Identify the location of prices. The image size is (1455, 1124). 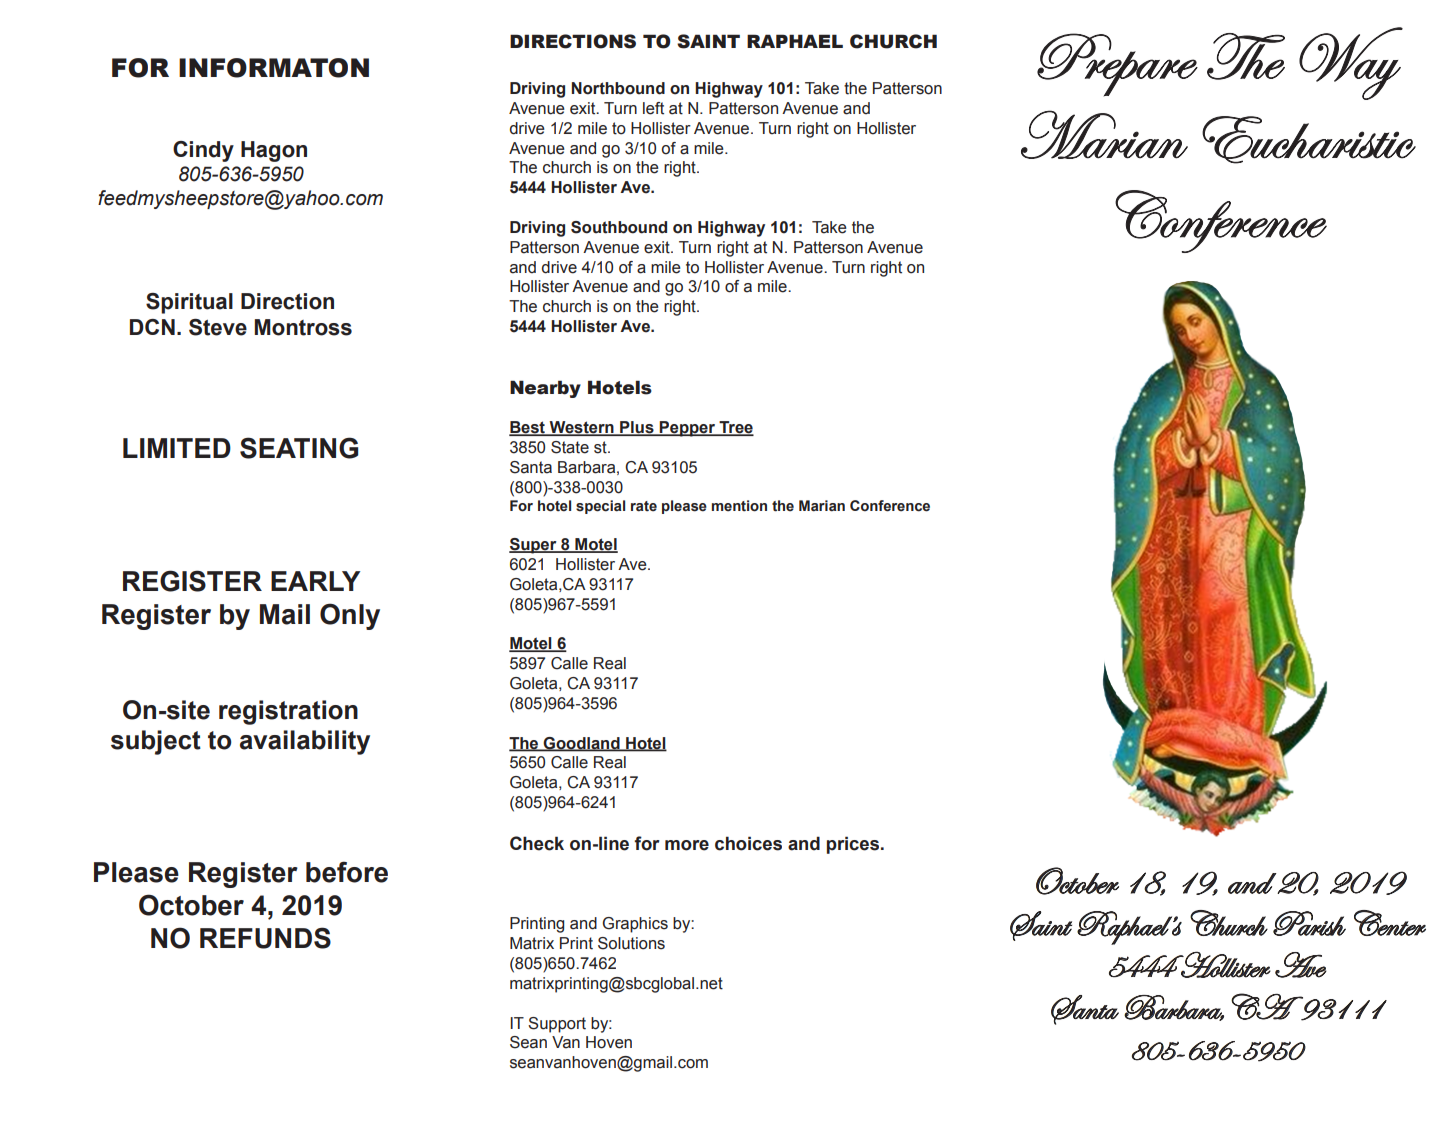
(854, 845).
